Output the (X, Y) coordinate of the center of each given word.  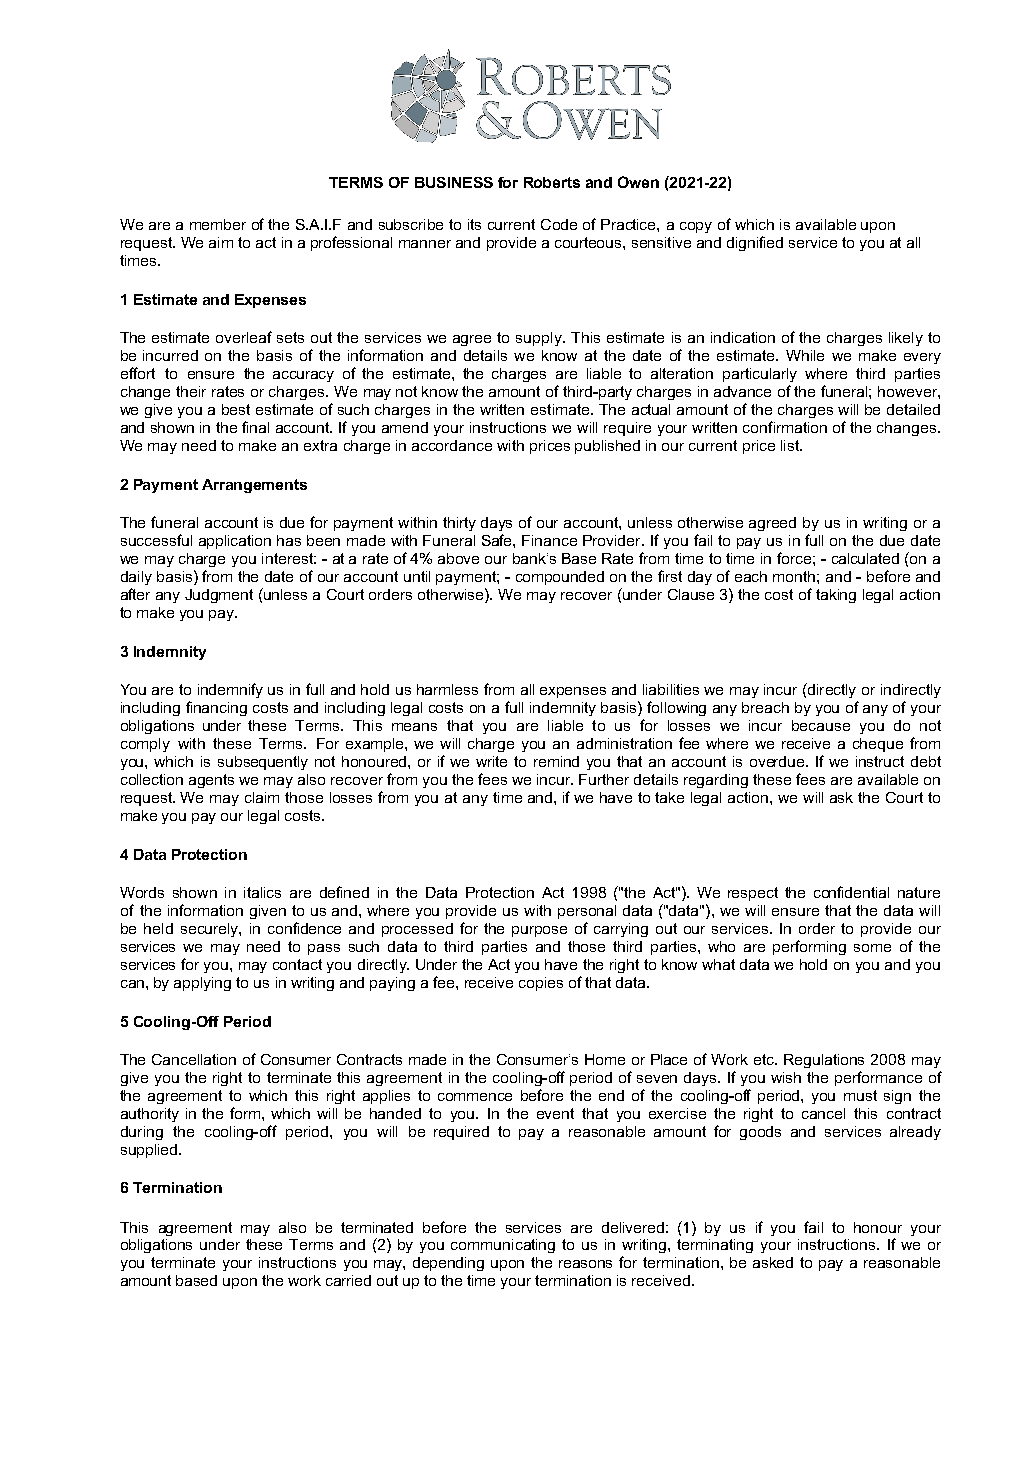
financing (216, 708)
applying (202, 984)
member (218, 224)
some (872, 948)
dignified (755, 243)
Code (559, 224)
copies (541, 984)
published (607, 447)
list (791, 445)
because (821, 725)
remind (556, 761)
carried (348, 1280)
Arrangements (254, 486)
